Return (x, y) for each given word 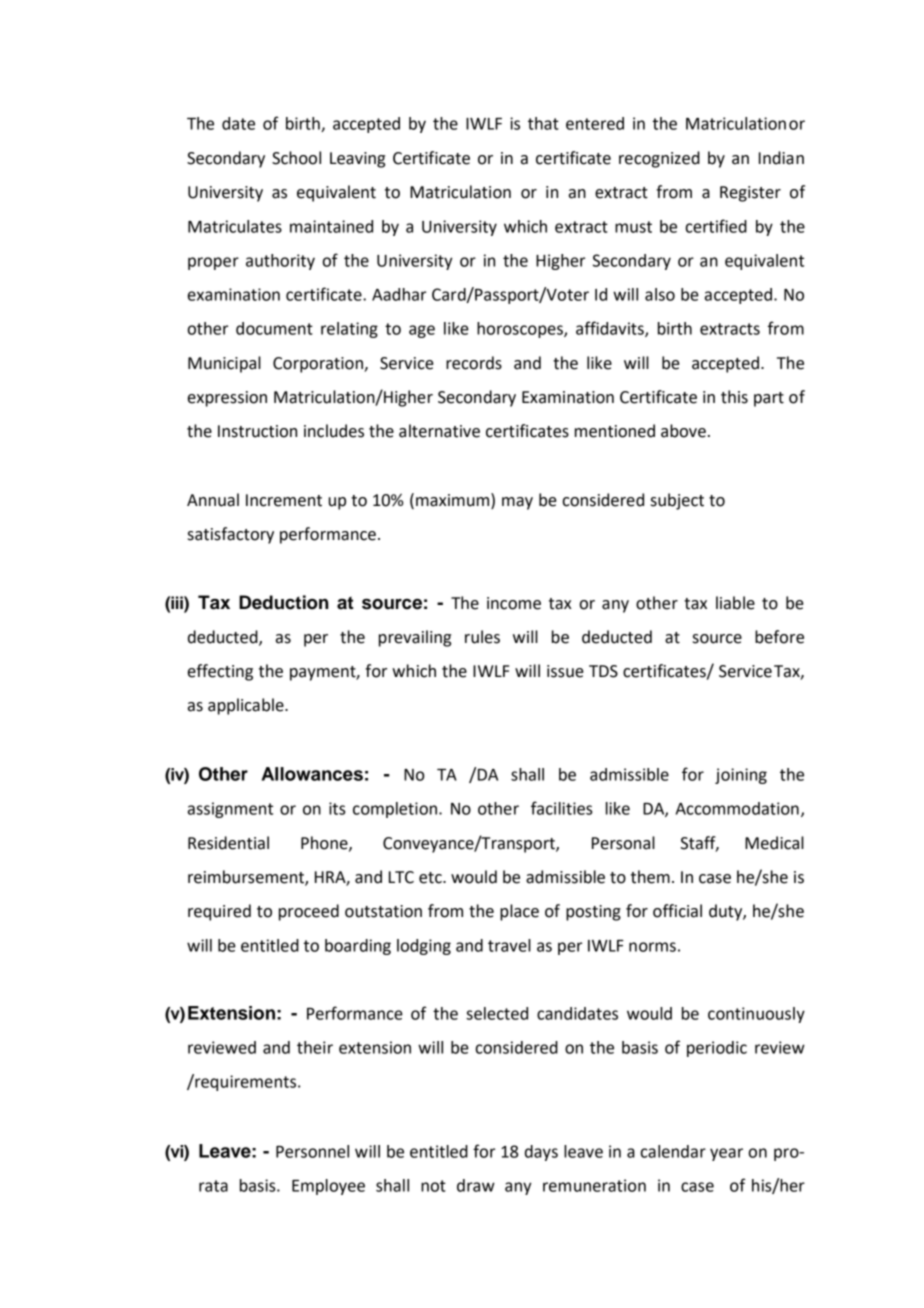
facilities (561, 808)
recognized (659, 159)
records (474, 363)
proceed (309, 912)
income (514, 603)
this (734, 397)
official (677, 911)
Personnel (312, 1151)
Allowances (312, 774)
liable (735, 603)
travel (509, 945)
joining (741, 776)
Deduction (284, 602)
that (543, 123)
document (274, 328)
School (296, 158)
